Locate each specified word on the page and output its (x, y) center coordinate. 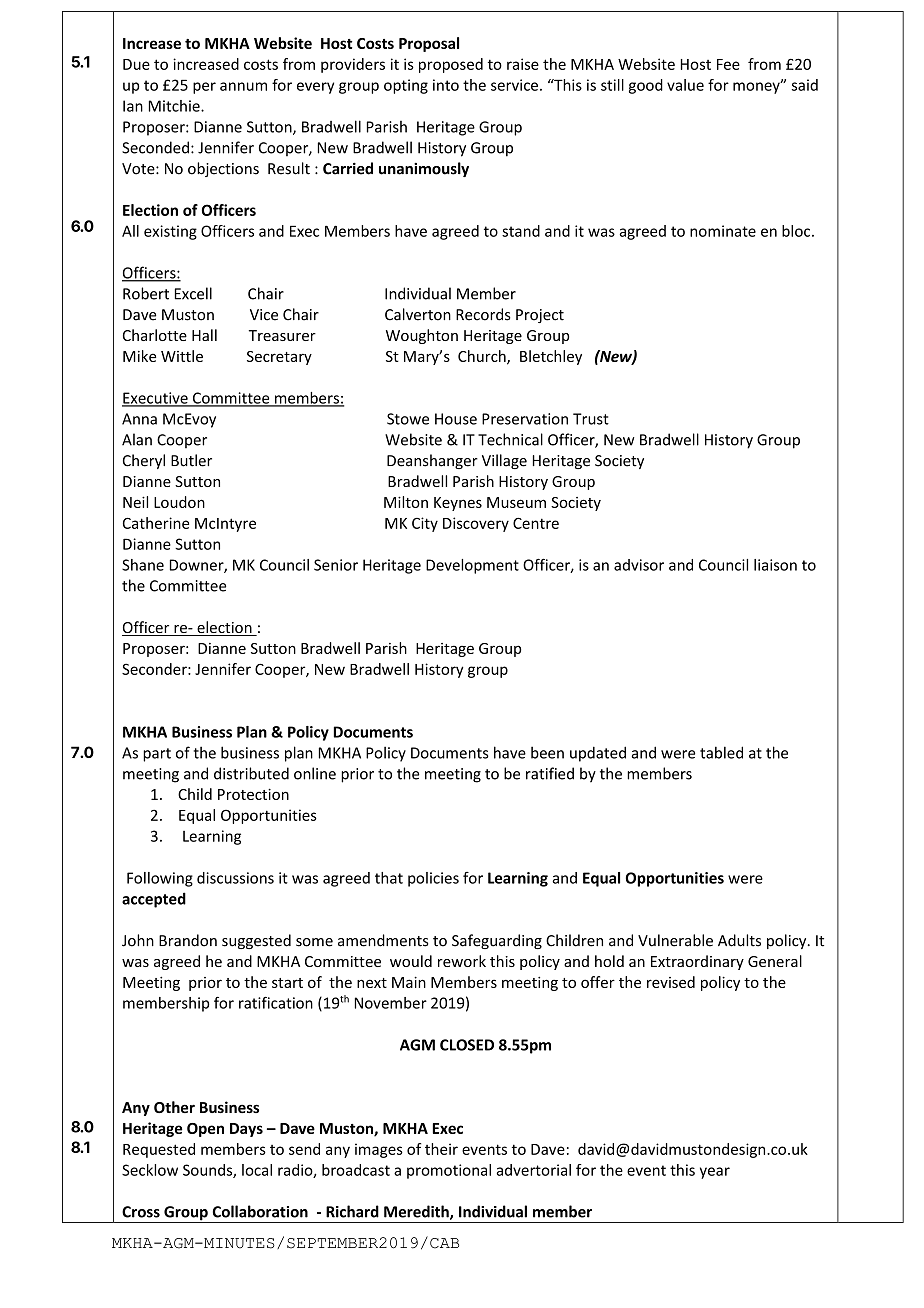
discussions (235, 878)
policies (433, 879)
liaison (775, 565)
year (715, 1173)
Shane (143, 565)
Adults (739, 940)
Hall (204, 335)
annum (243, 86)
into (446, 85)
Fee (728, 64)
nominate (723, 231)
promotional (449, 1171)
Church (483, 357)
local (257, 1170)
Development (472, 566)
